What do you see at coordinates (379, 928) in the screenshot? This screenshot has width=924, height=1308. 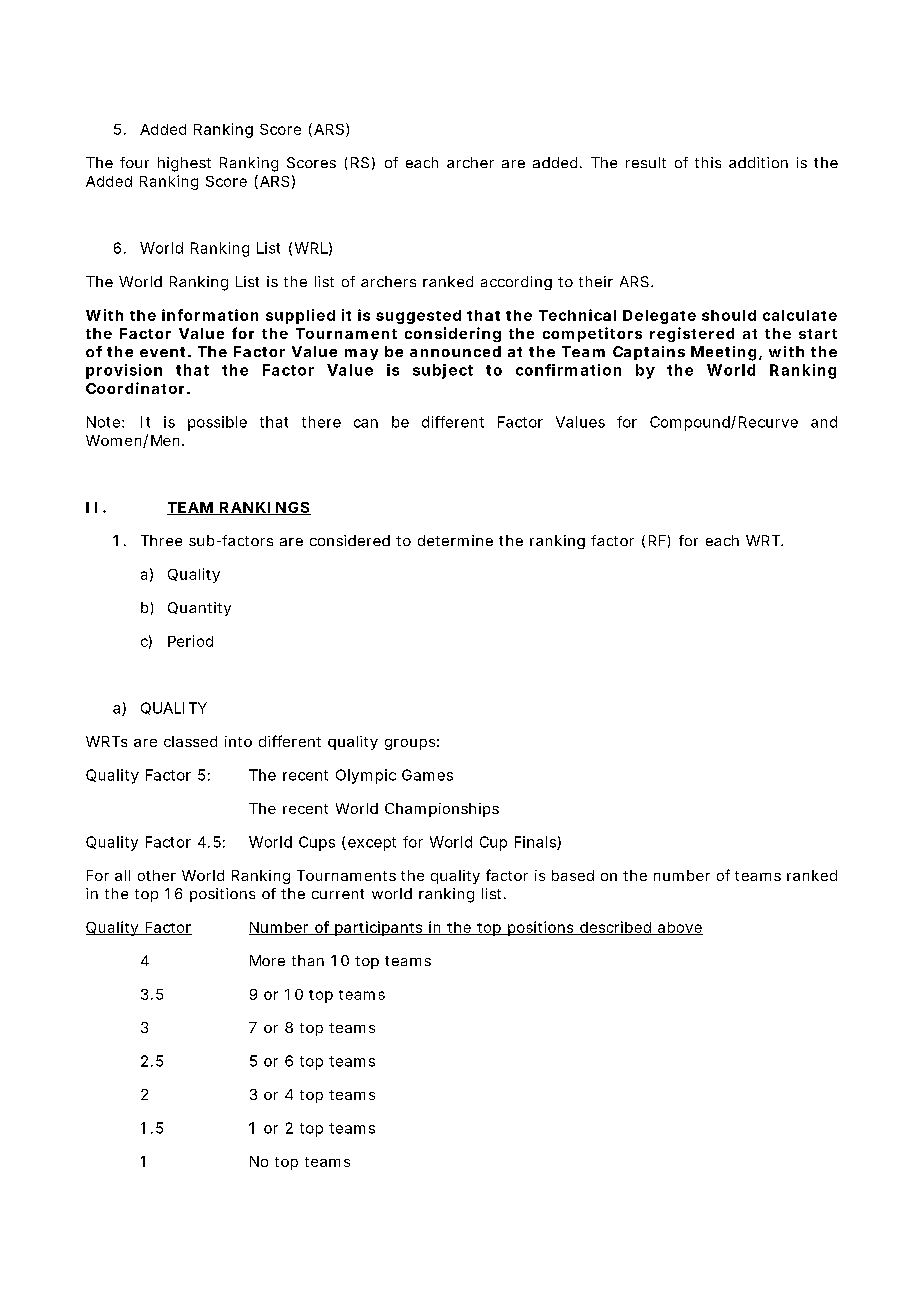 I see `participants` at bounding box center [379, 928].
